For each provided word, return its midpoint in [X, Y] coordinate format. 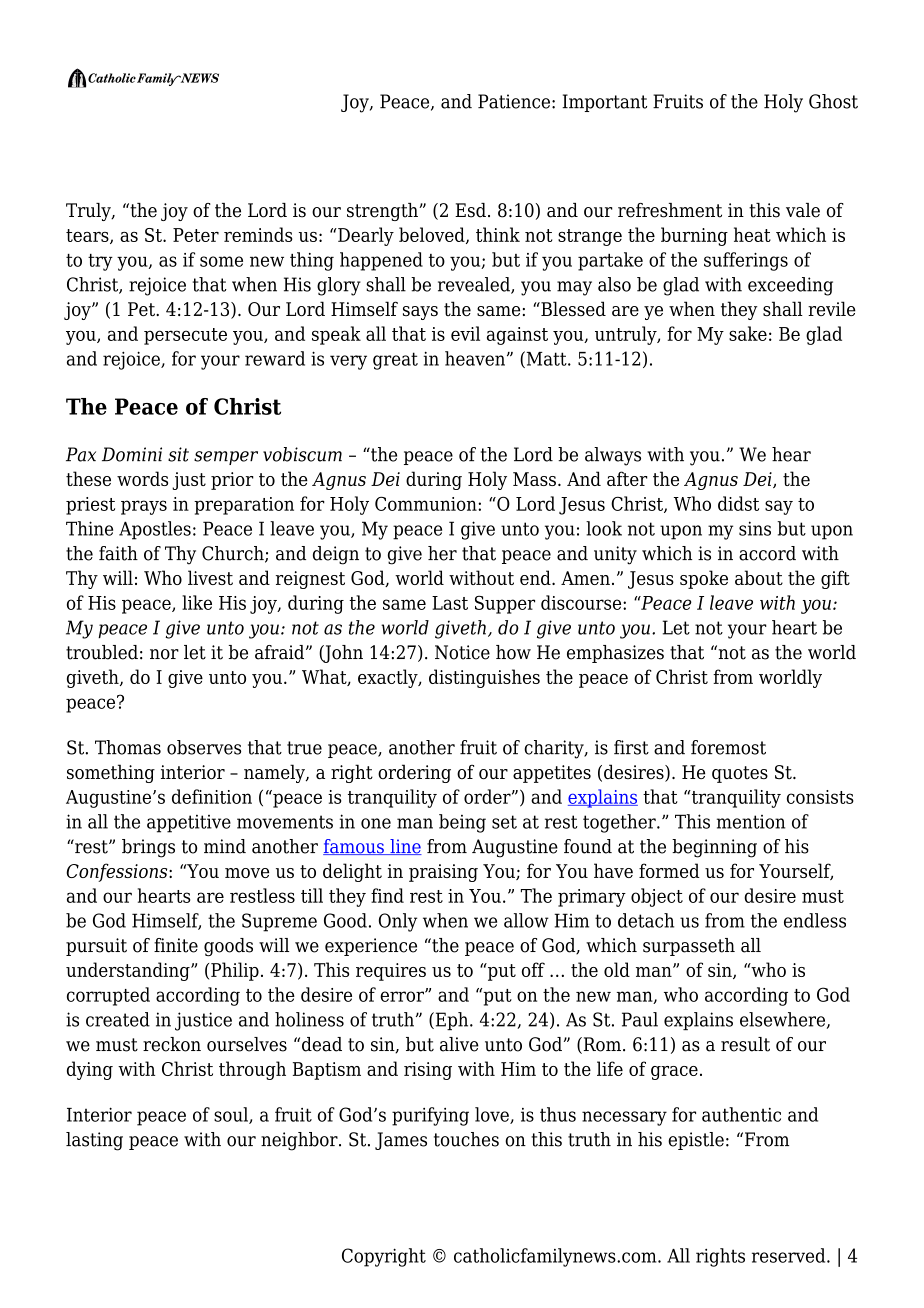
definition [212, 796]
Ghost [833, 101]
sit [178, 454]
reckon [172, 1044]
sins [755, 528]
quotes [740, 774]
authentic [741, 1114]
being [462, 823]
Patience [514, 101]
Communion [427, 503]
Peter [196, 235]
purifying [430, 1116]
